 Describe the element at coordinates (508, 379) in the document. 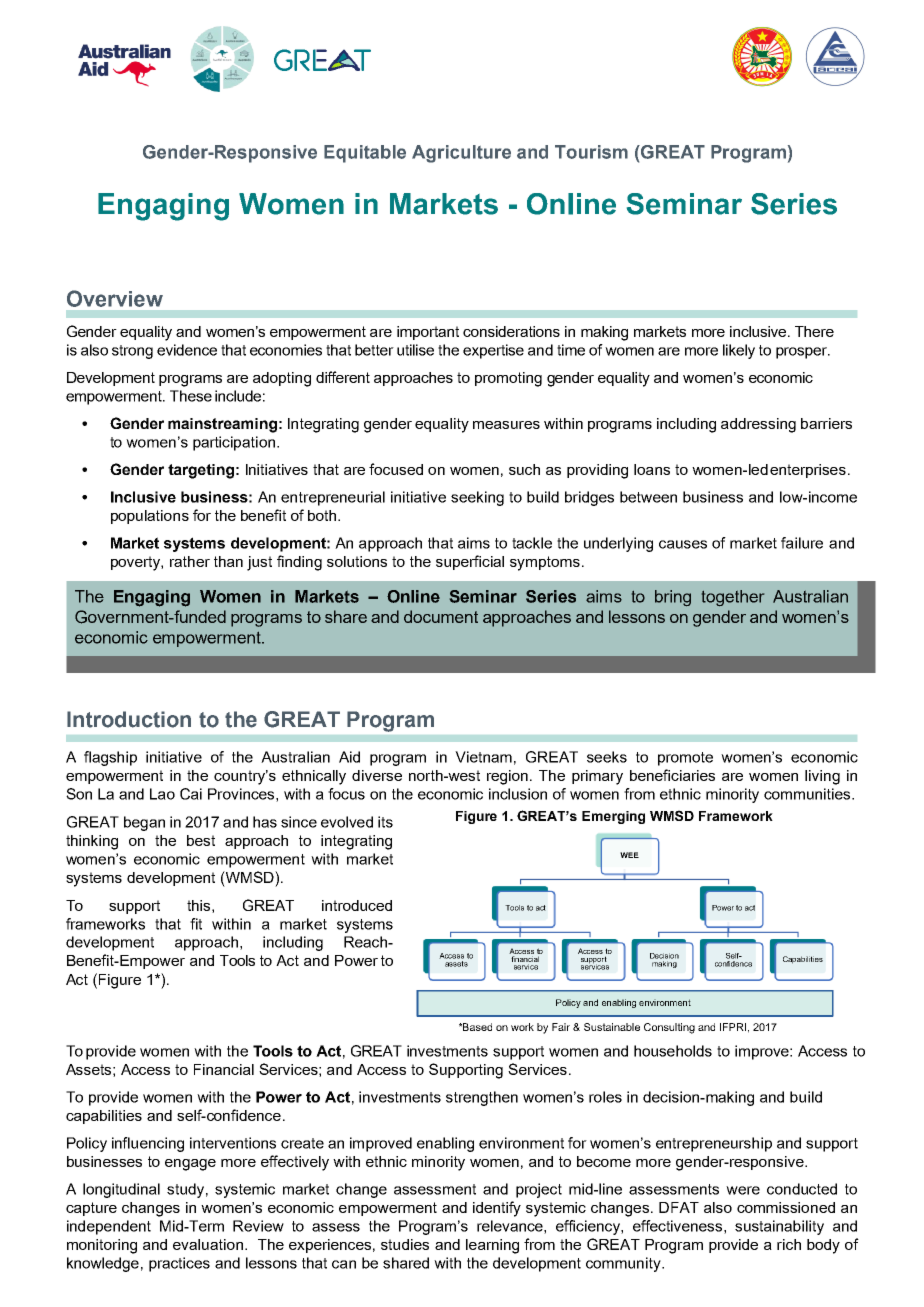

I see `promoting` at that location.
